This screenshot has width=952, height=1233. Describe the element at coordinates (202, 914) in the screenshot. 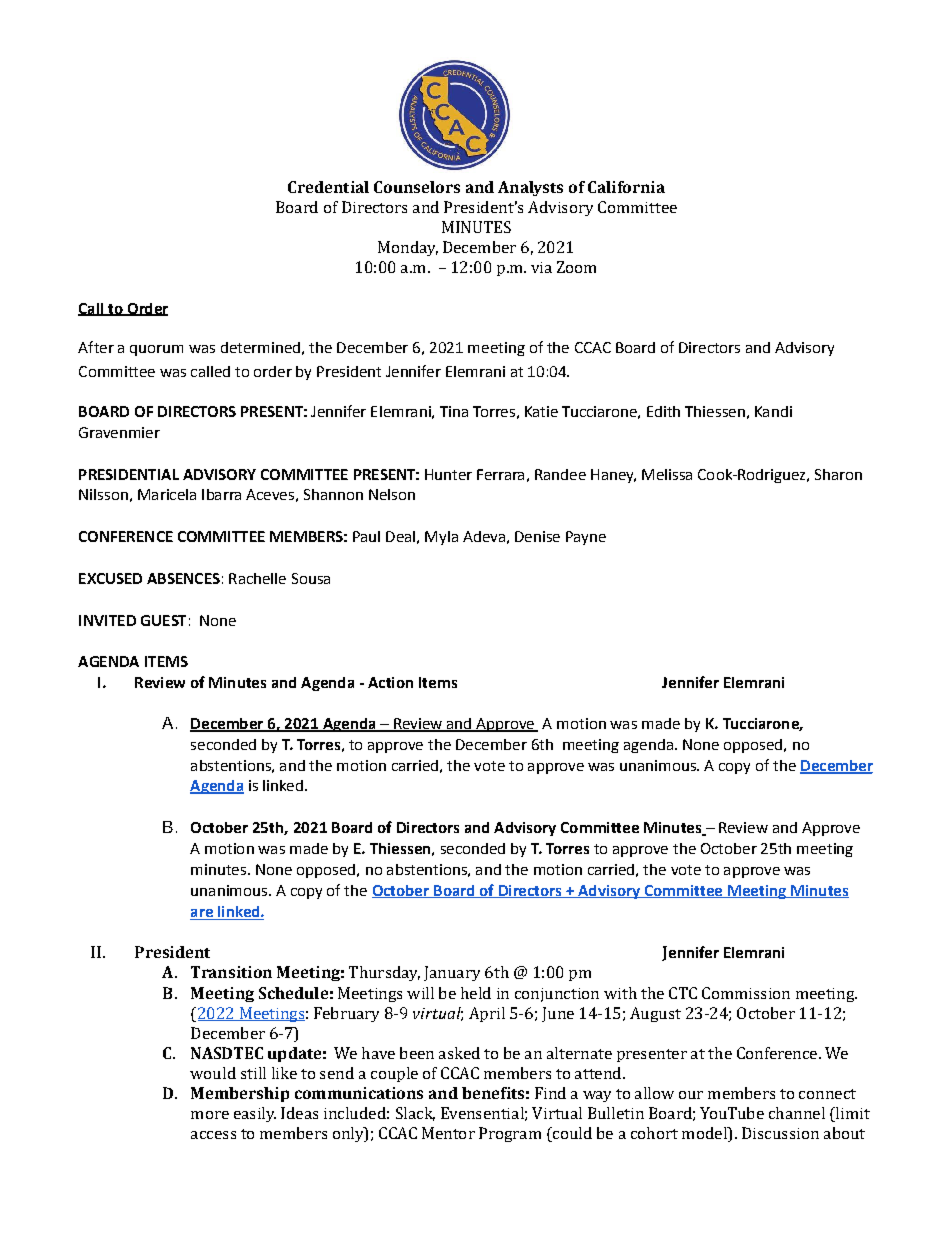

I see `are` at that location.
